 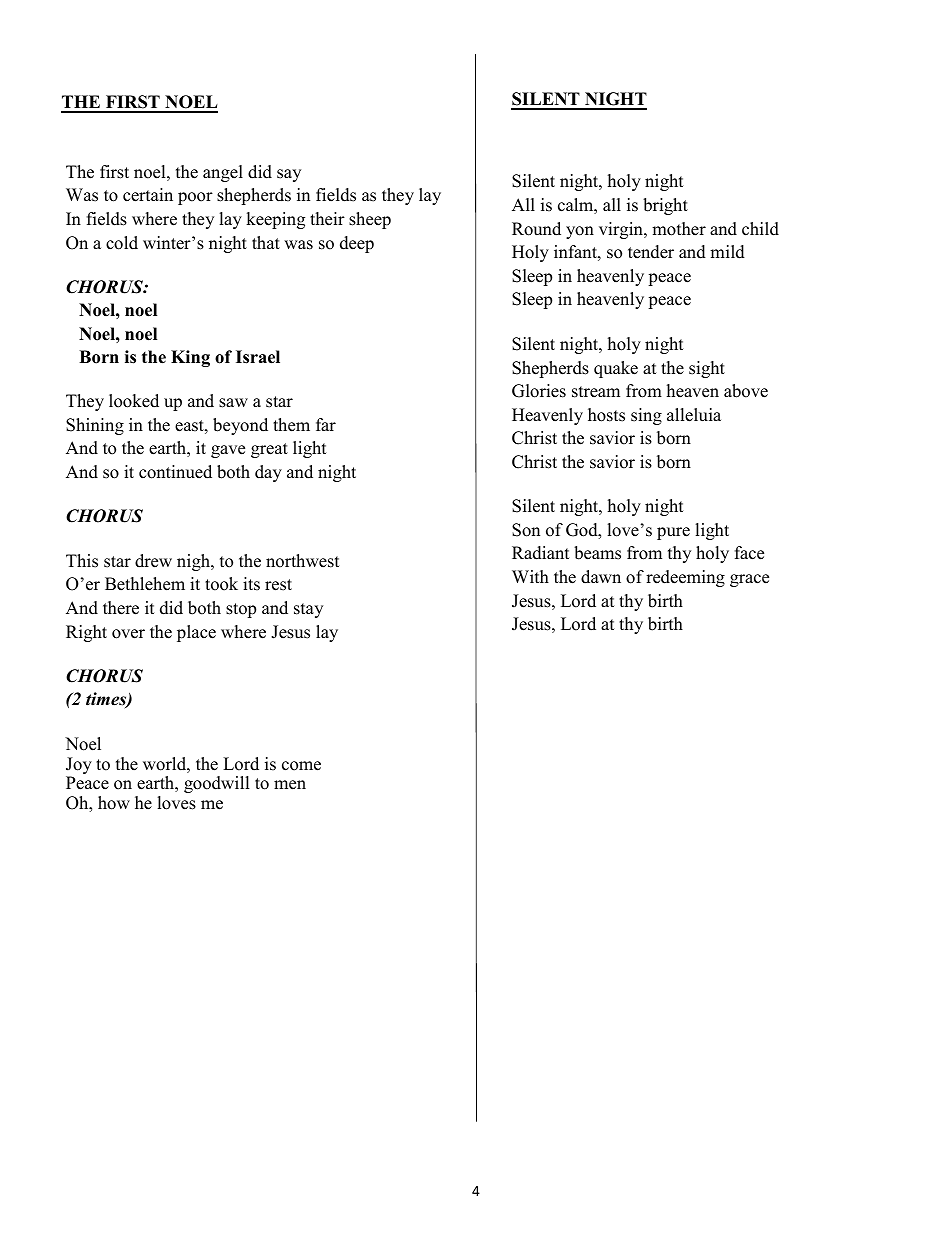 What do you see at coordinates (308, 610) in the document?
I see `stay` at bounding box center [308, 610].
